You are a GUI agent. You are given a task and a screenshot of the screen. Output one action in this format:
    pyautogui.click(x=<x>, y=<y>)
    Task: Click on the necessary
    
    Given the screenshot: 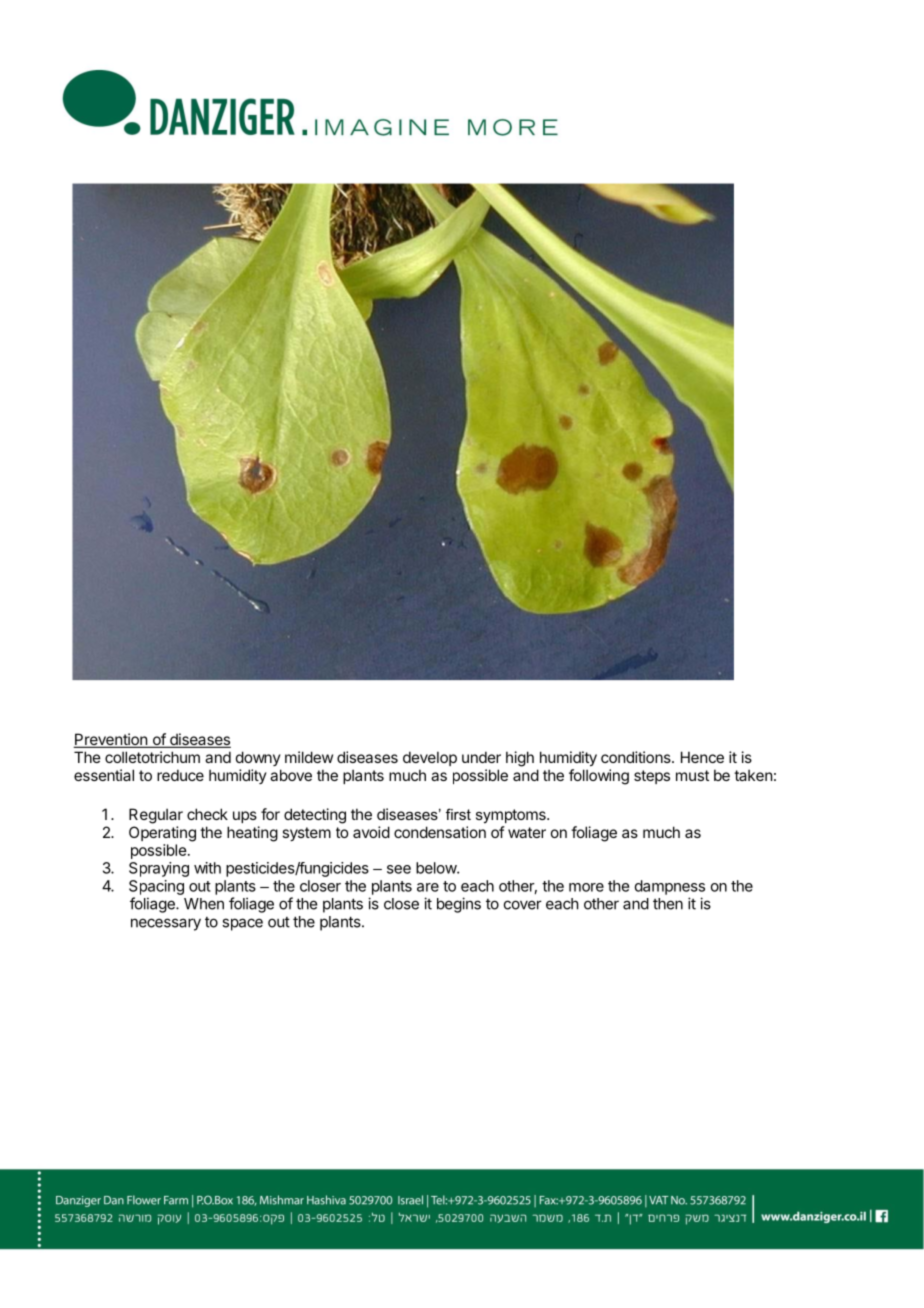 What is the action you would take?
    pyautogui.click(x=166, y=924)
